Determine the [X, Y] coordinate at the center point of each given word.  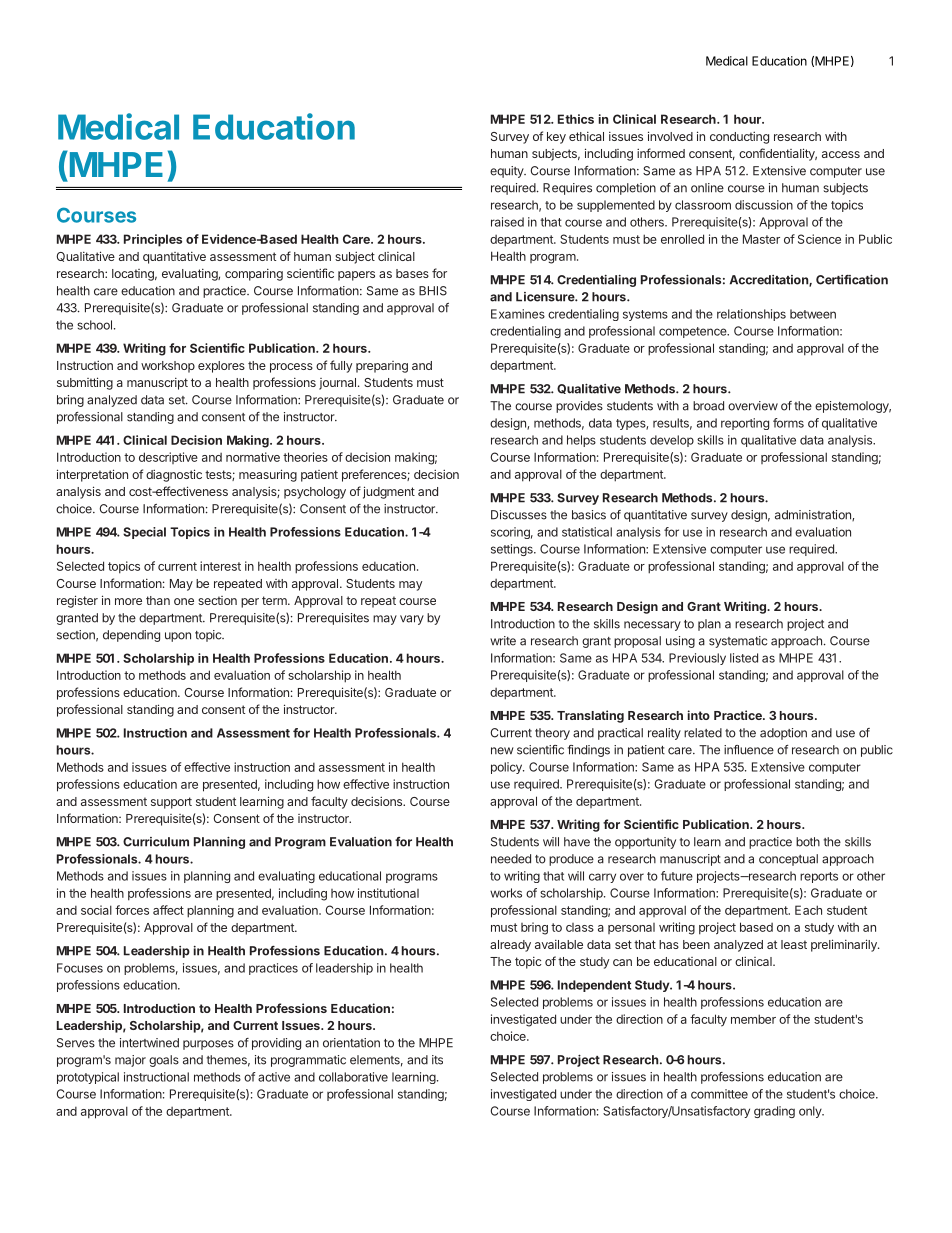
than [158, 600]
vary [412, 620]
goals [164, 1061]
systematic [738, 642]
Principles [153, 240]
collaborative [353, 1077]
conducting [739, 137]
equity [508, 172]
